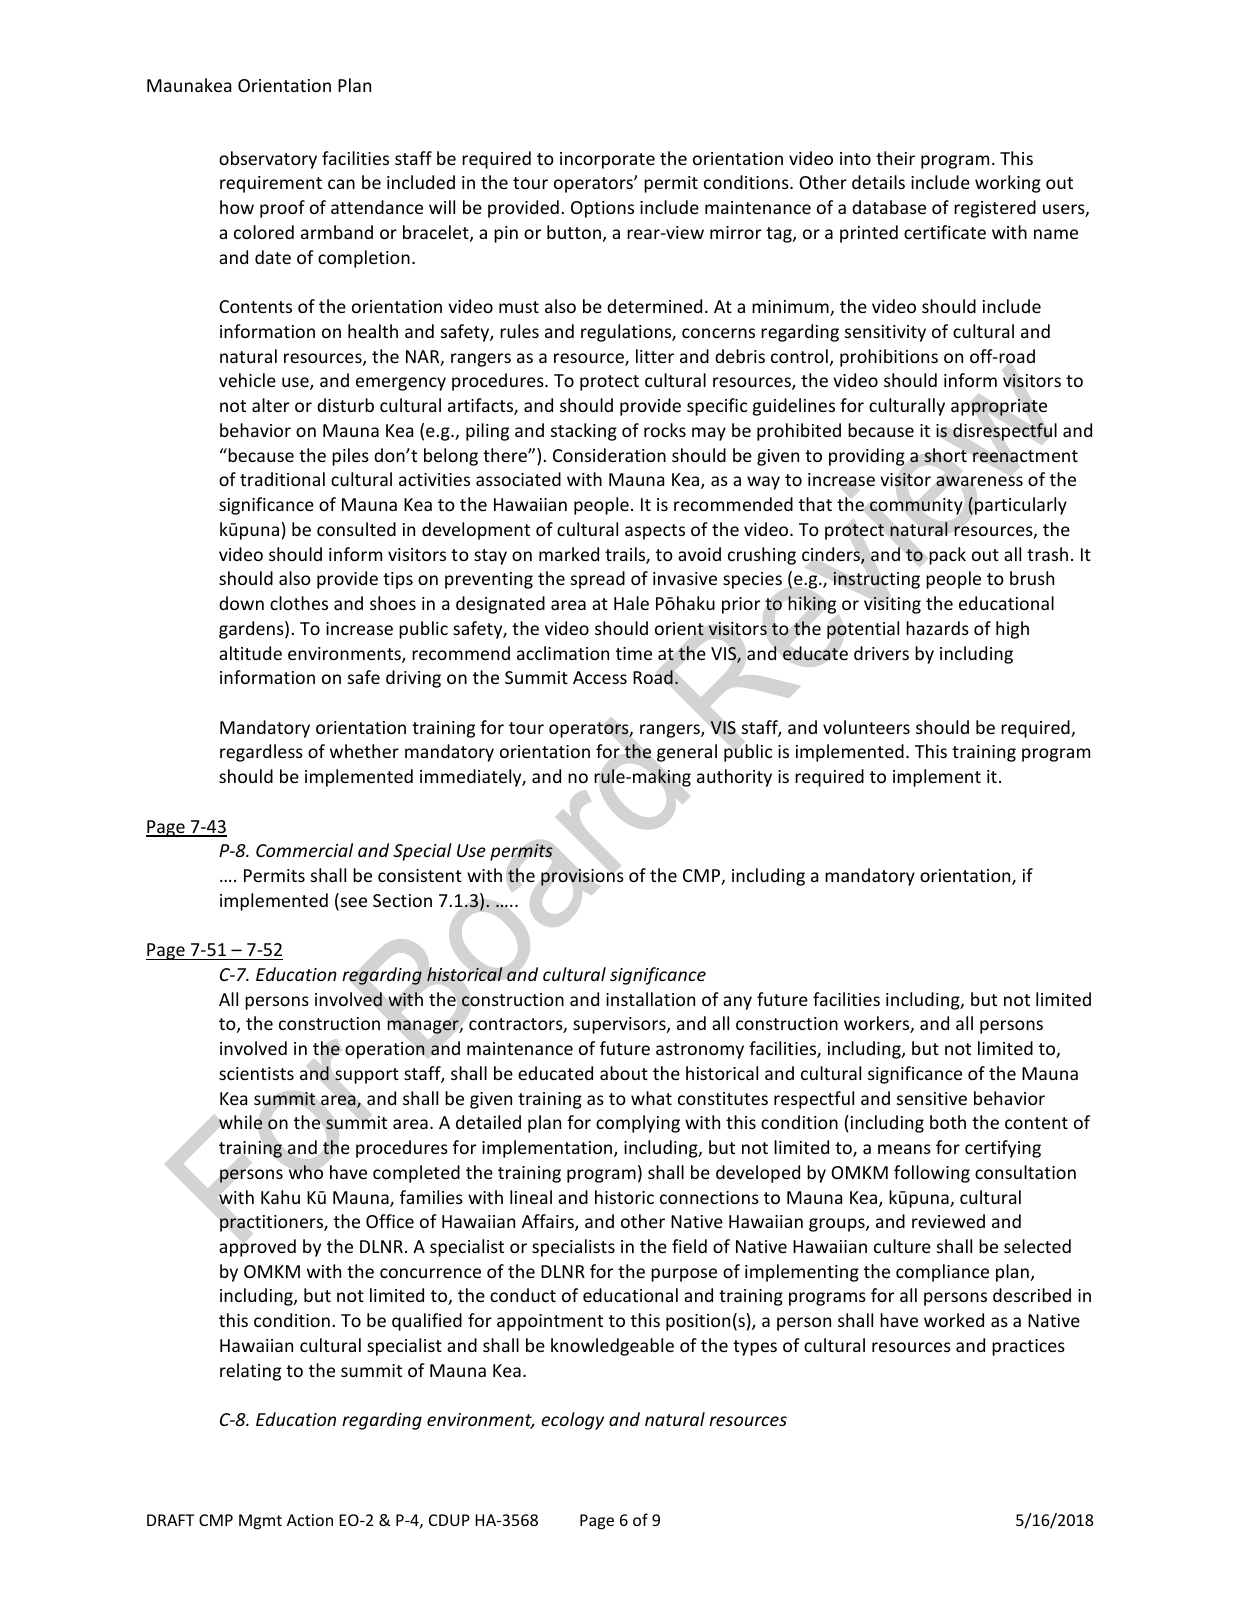  I want to click on Options, so click(602, 209).
